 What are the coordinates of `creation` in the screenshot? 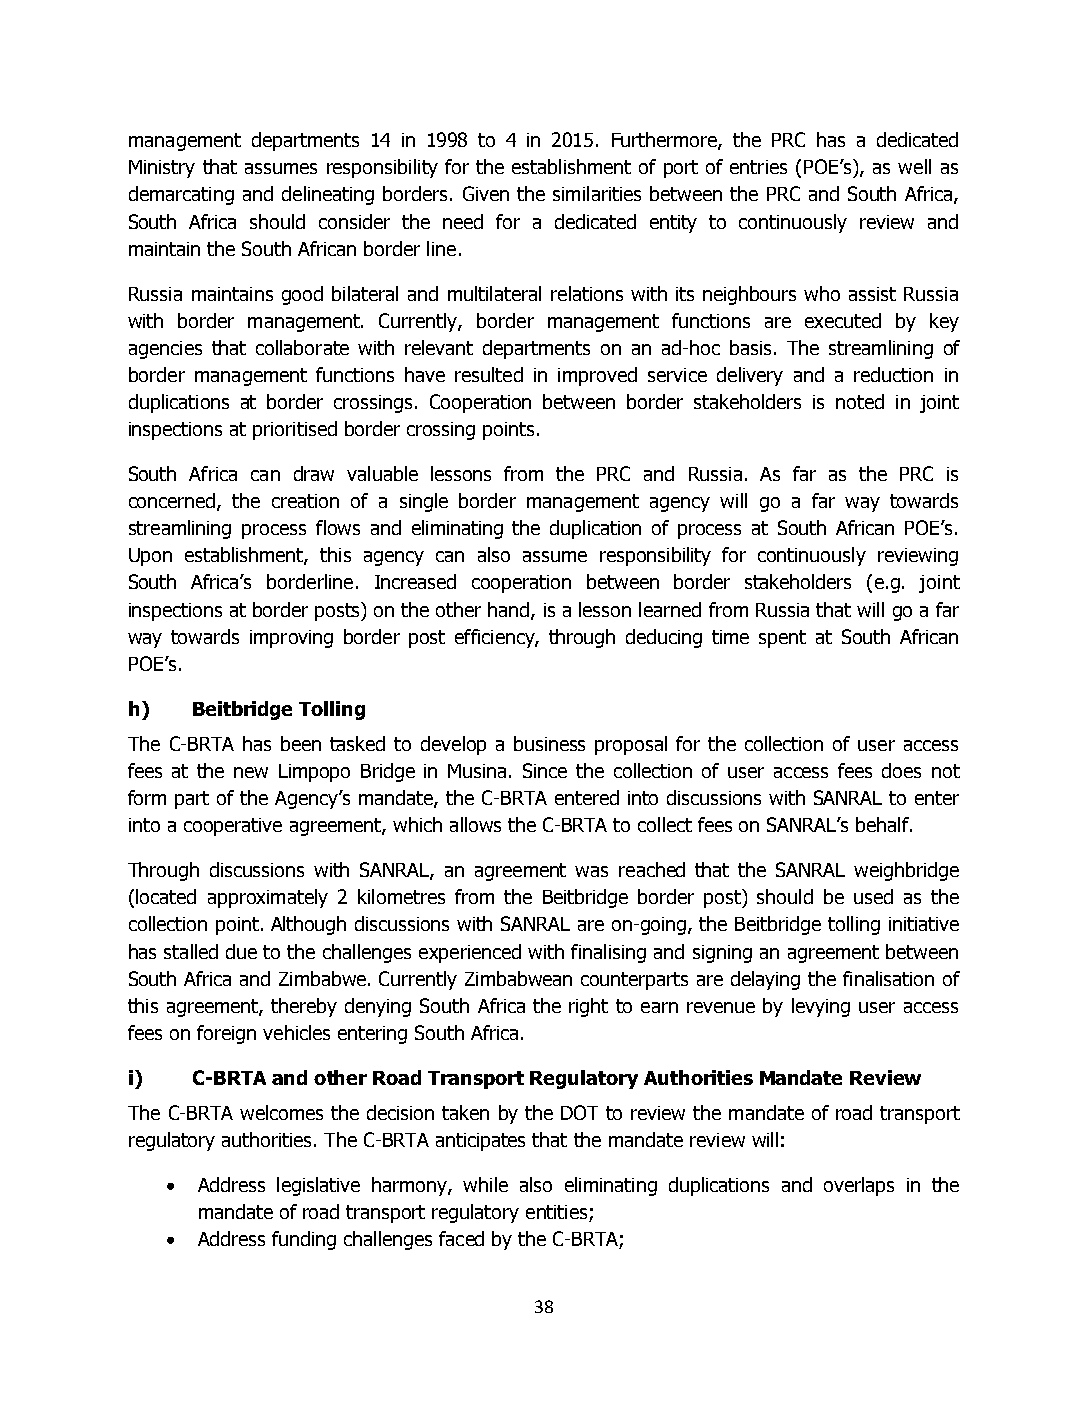 It's located at (305, 501).
